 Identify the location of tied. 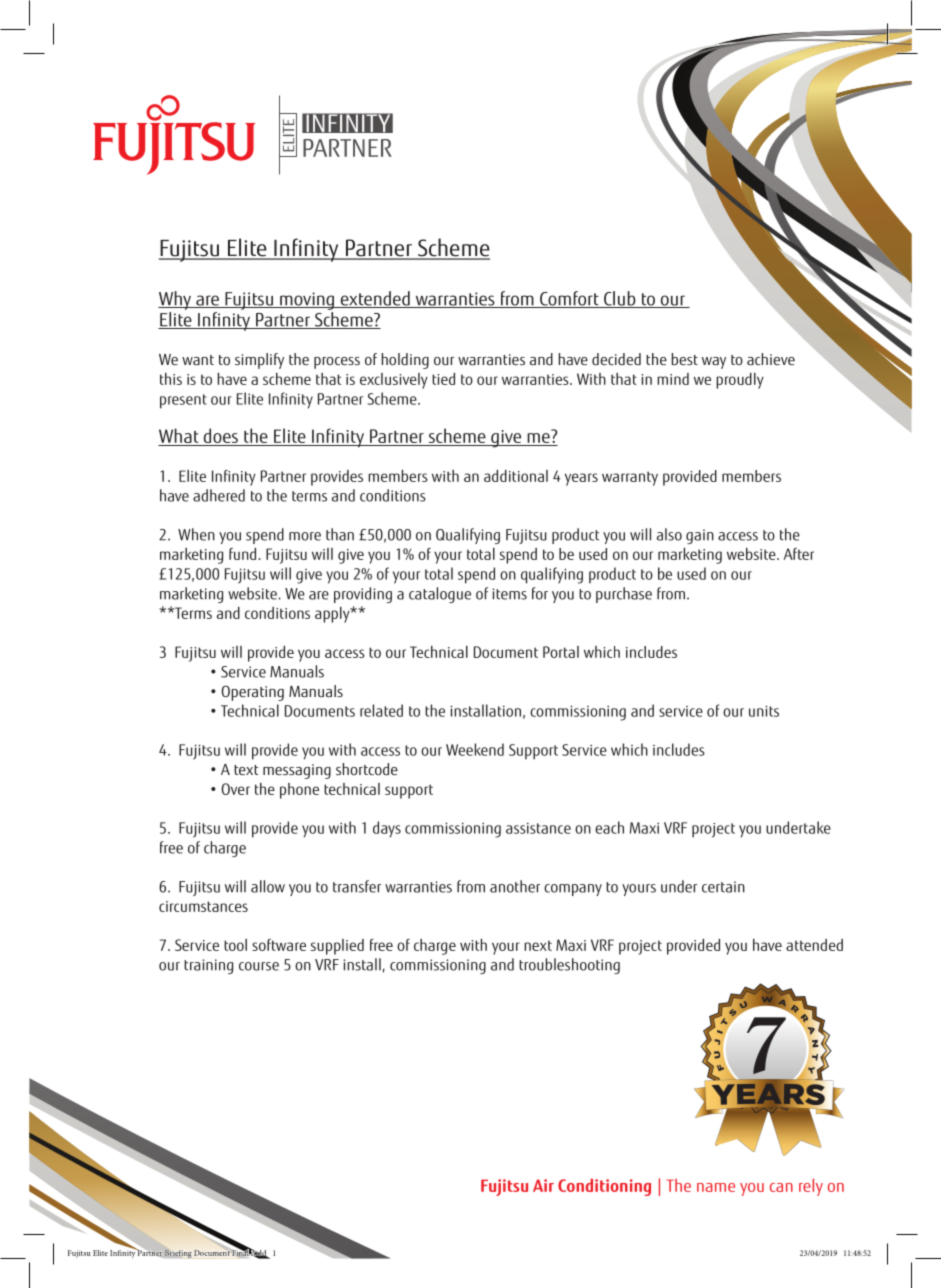
(443, 379).
